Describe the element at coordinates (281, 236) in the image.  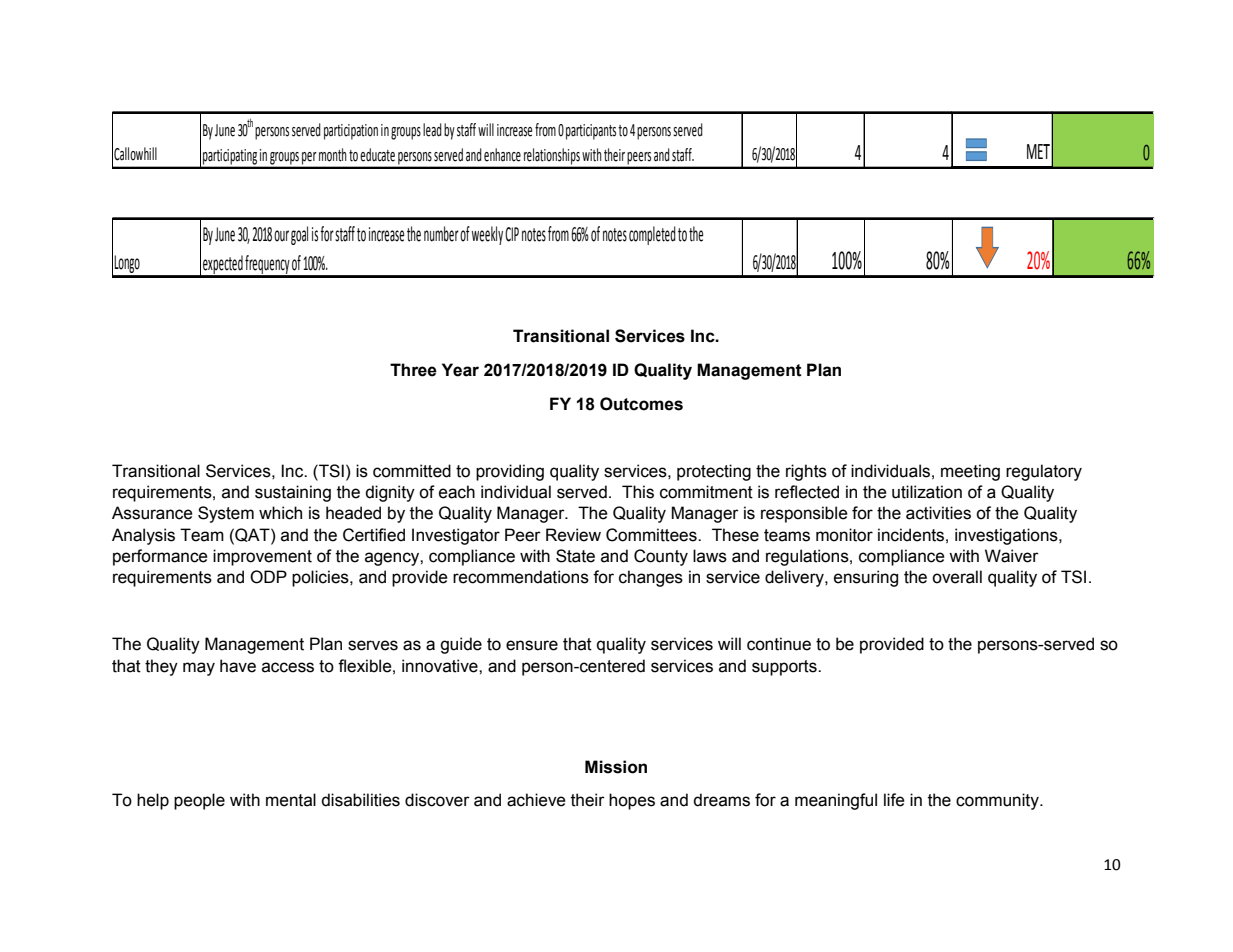
I see `our` at that location.
